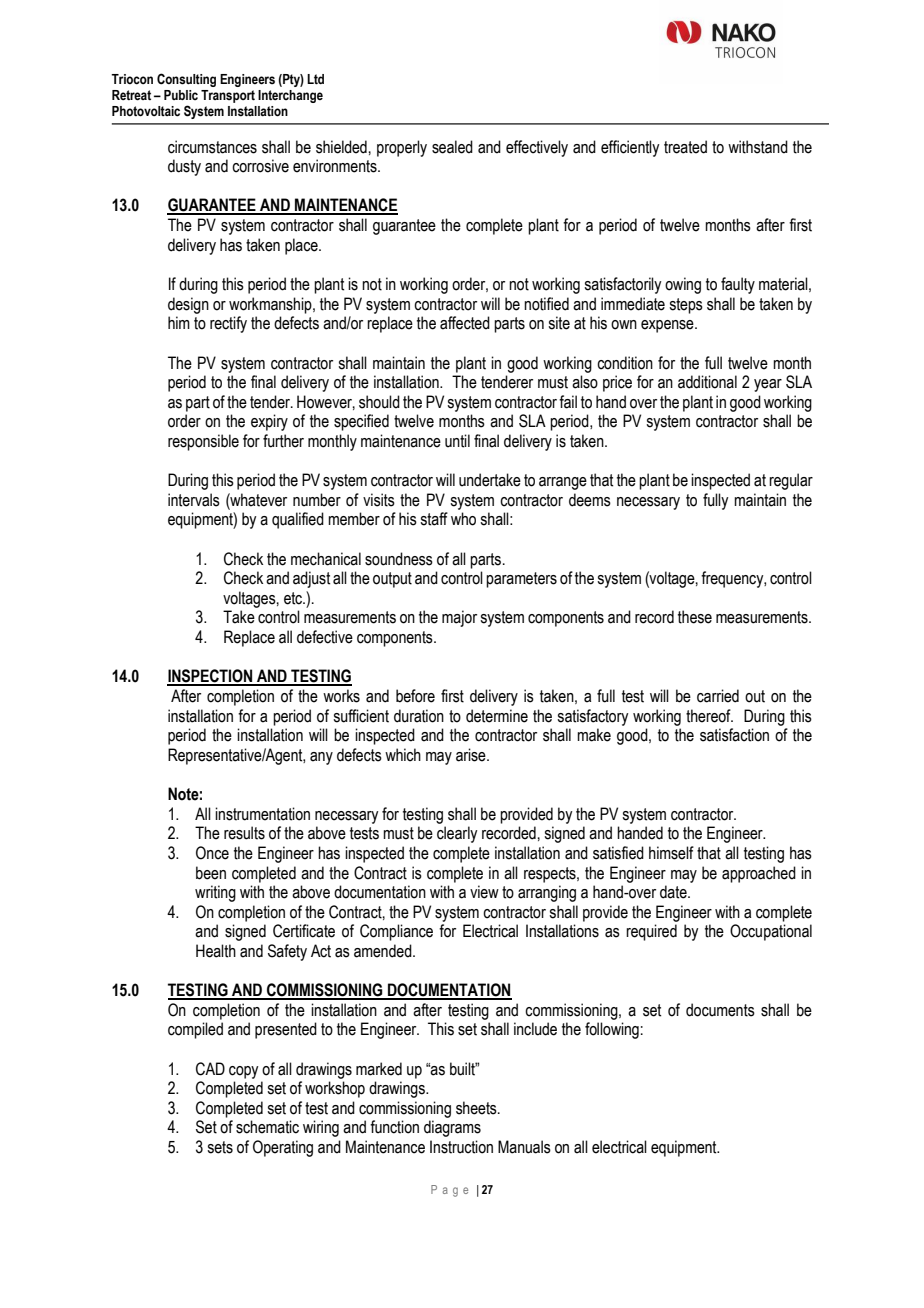 Image resolution: width=924 pixels, height=1308 pixels. What do you see at coordinates (452, 147) in the document?
I see `sealed` at bounding box center [452, 147].
